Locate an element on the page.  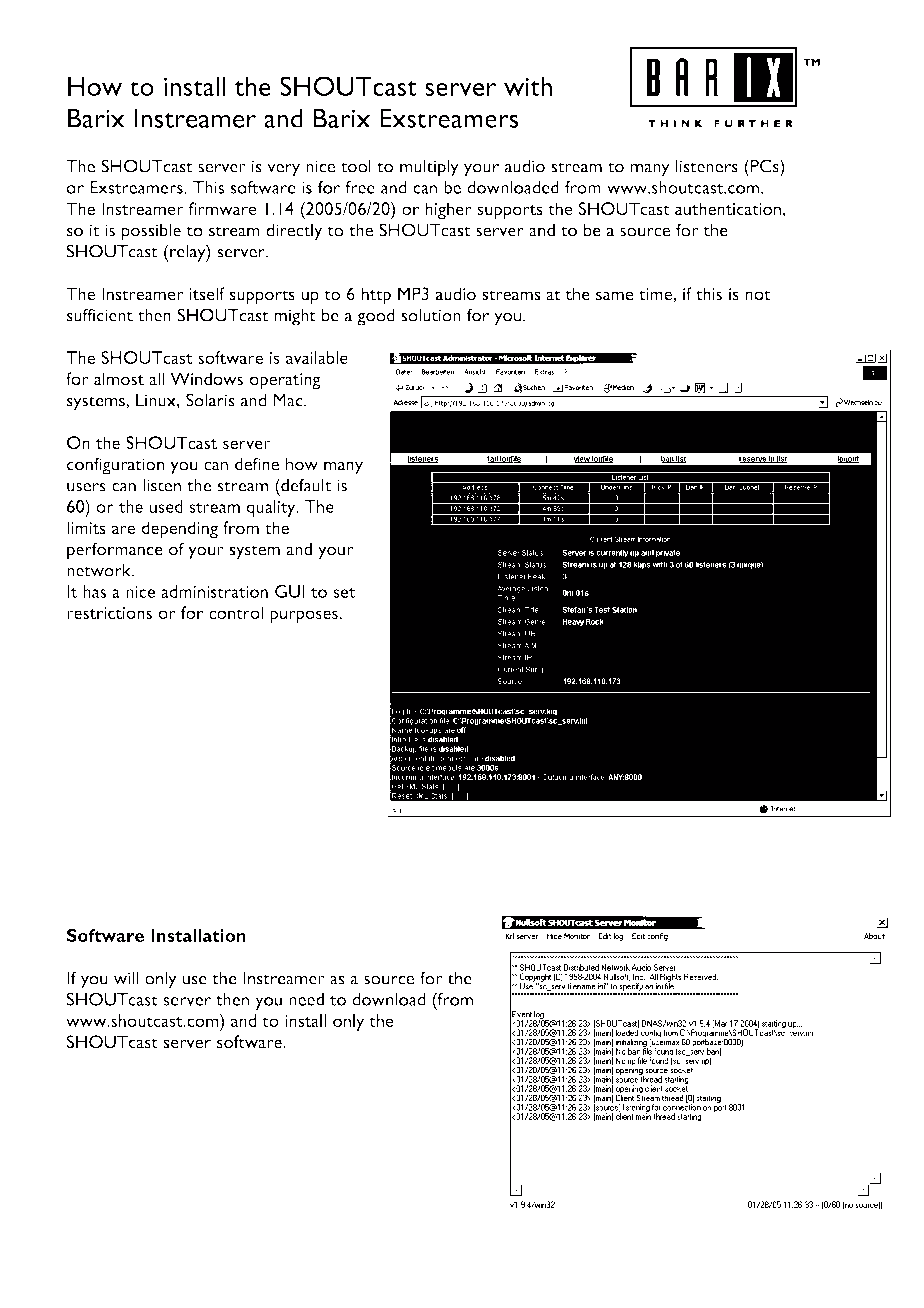
need is located at coordinates (306, 999).
